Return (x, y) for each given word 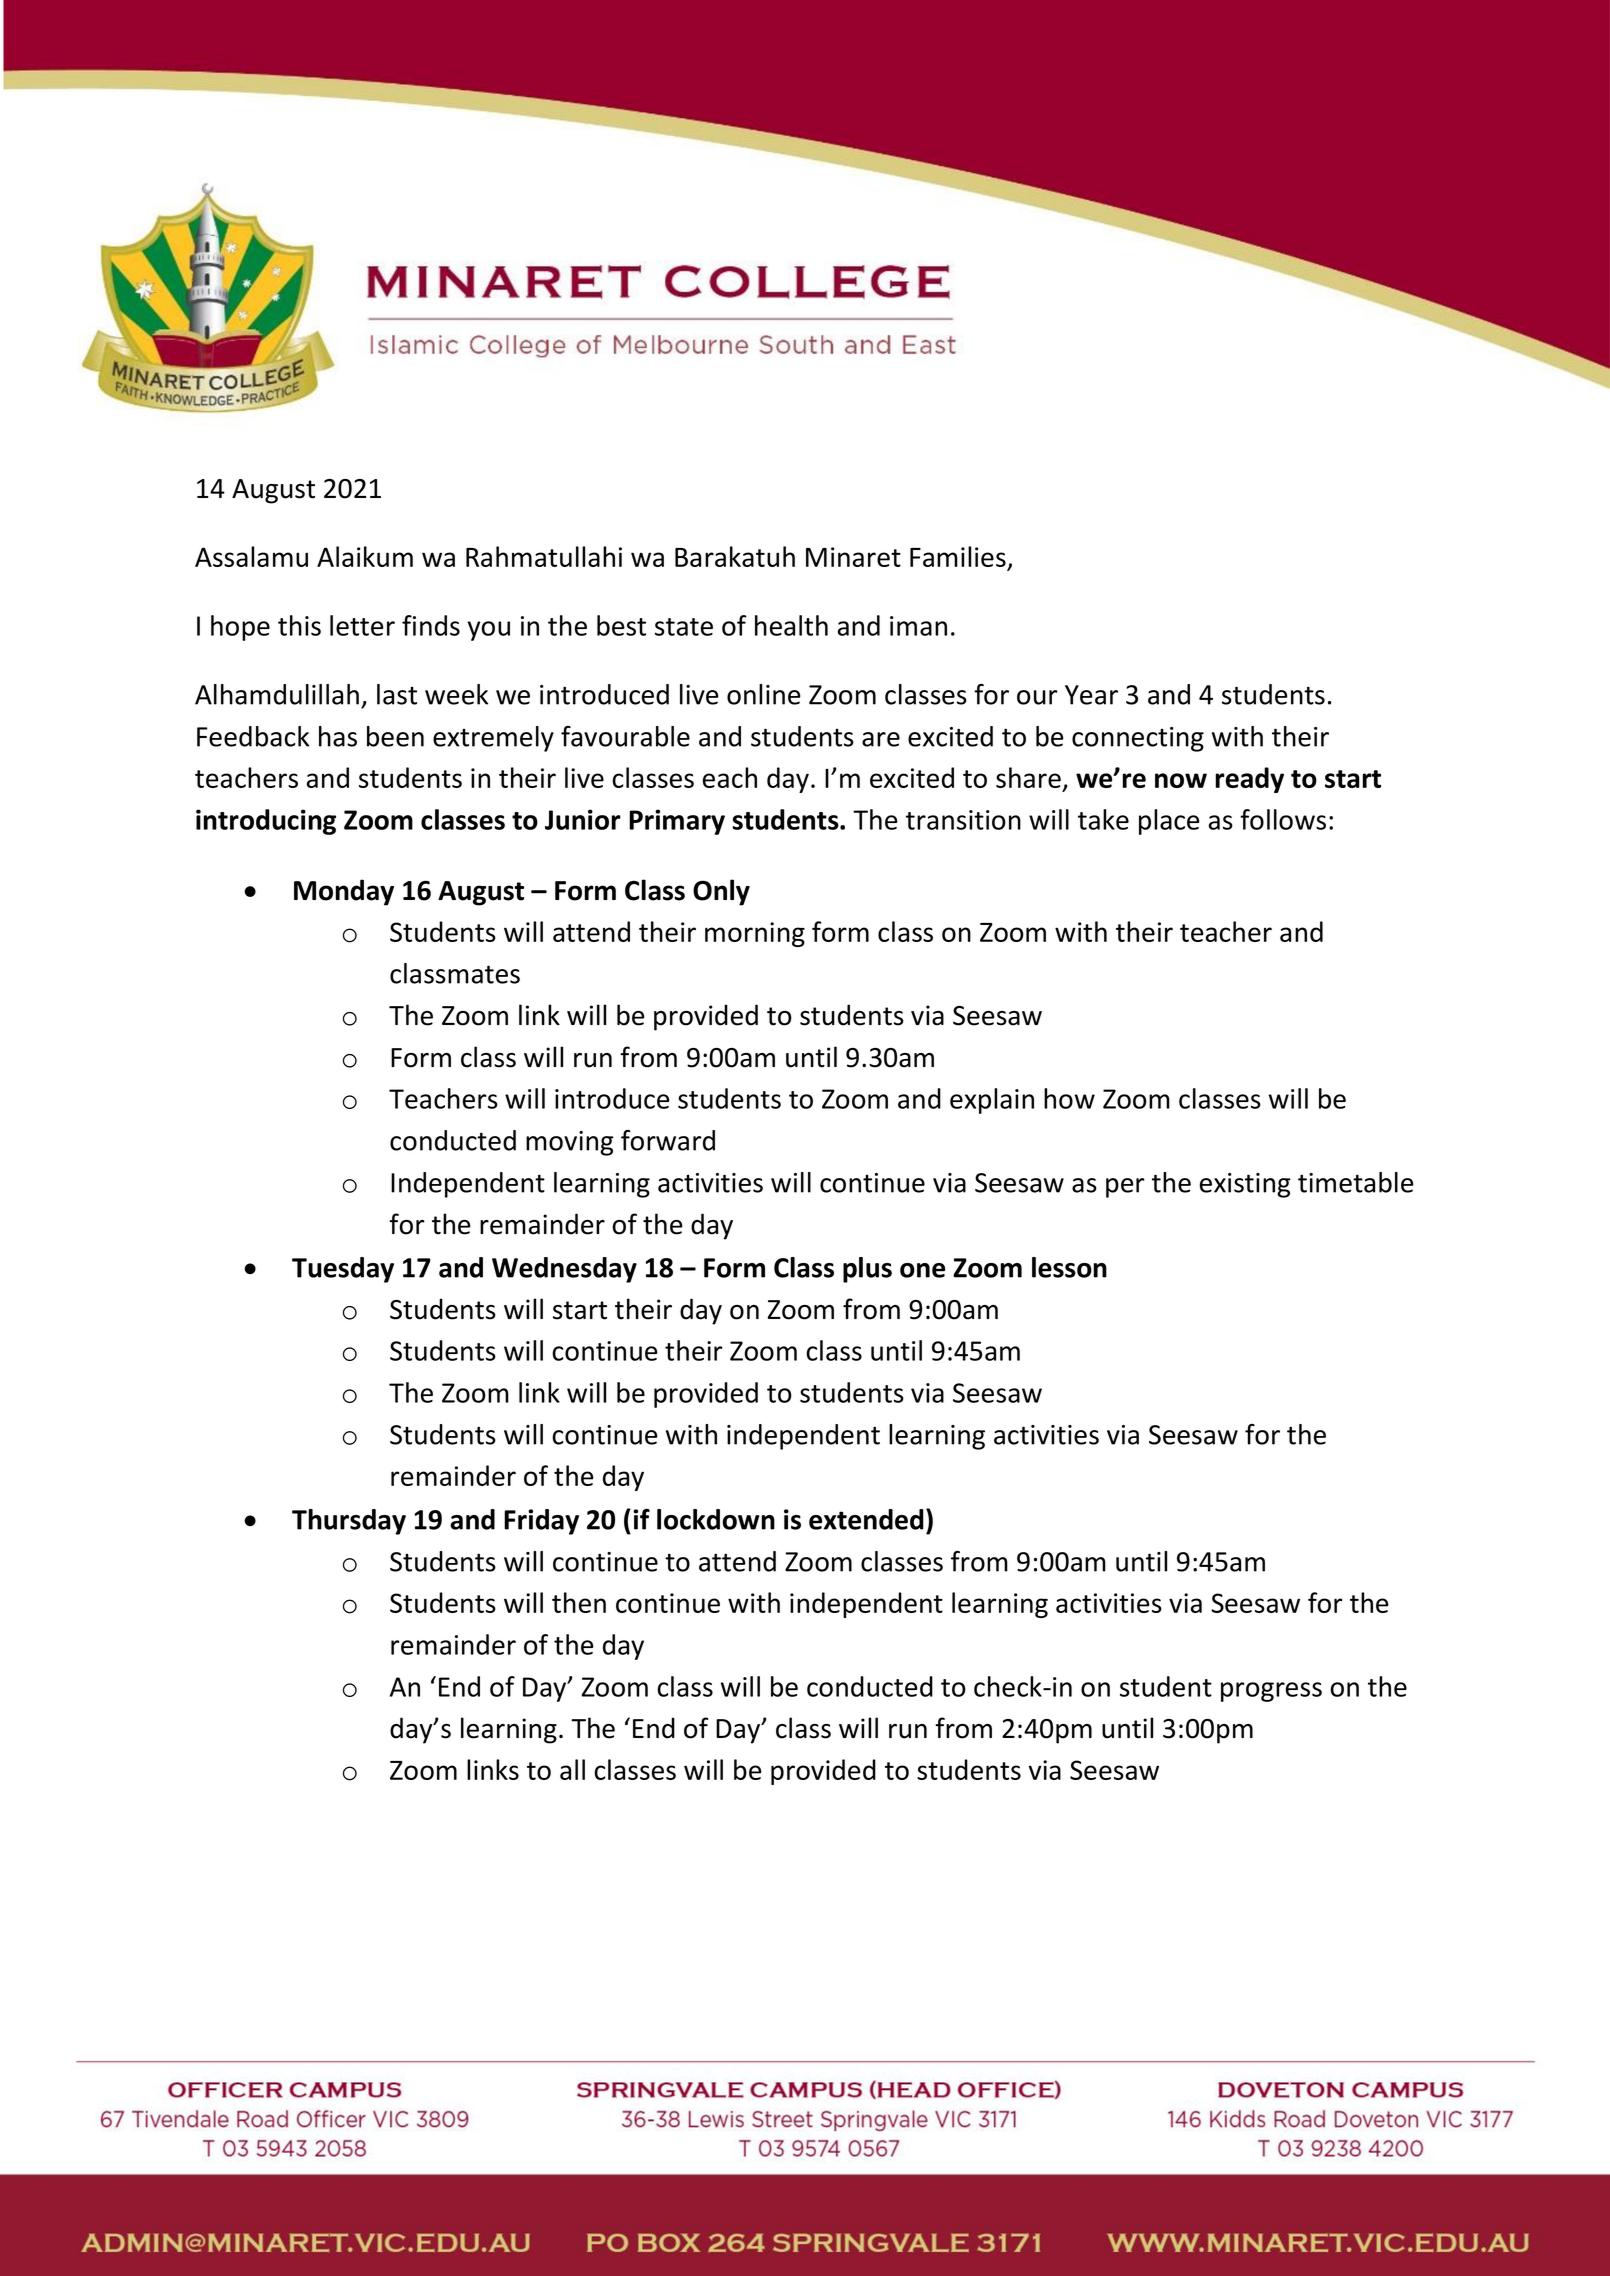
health (791, 625)
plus (867, 1270)
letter (362, 625)
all (572, 1769)
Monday (344, 892)
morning (755, 934)
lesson (1069, 1267)
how (1069, 1098)
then (579, 1602)
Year (1091, 695)
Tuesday (343, 1270)
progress (1271, 1692)
